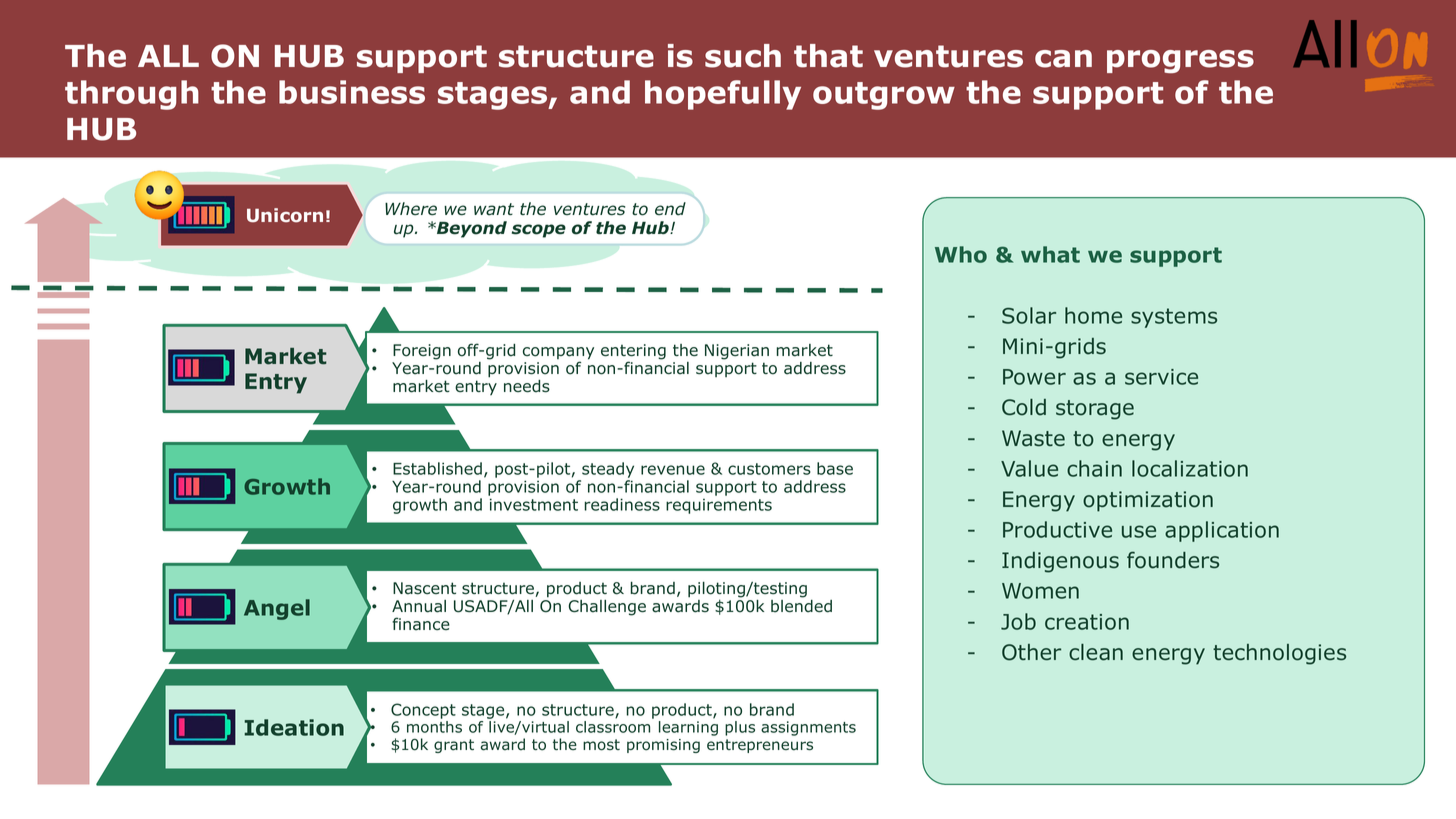  I want to click on progress, so click(1180, 61).
